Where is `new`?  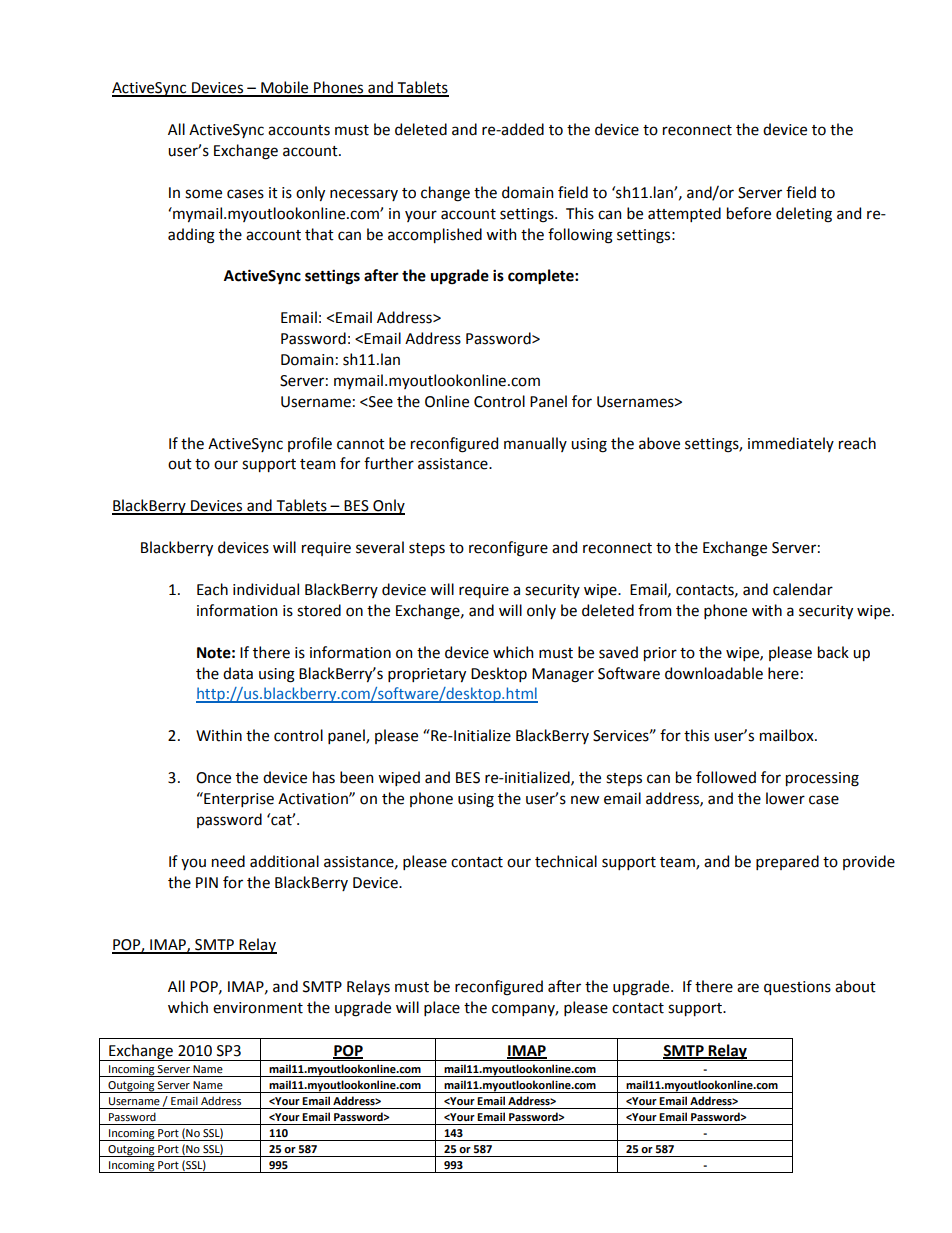 new is located at coordinates (585, 800).
